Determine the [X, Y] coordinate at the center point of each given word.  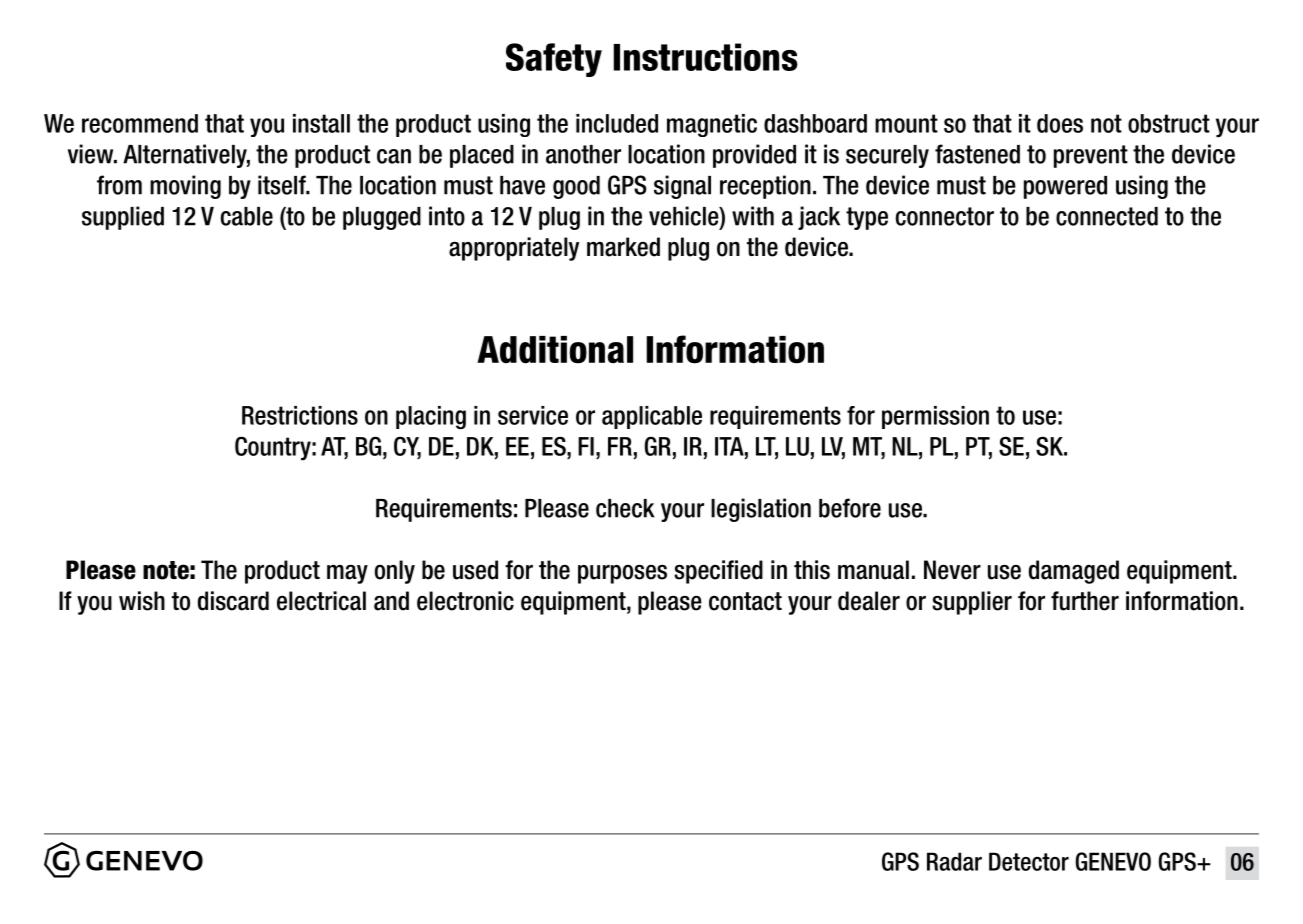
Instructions [705, 57]
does [1060, 123]
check [625, 508]
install [321, 123]
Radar [954, 861]
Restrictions [300, 415]
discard [233, 601]
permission [935, 417]
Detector [1029, 861]
